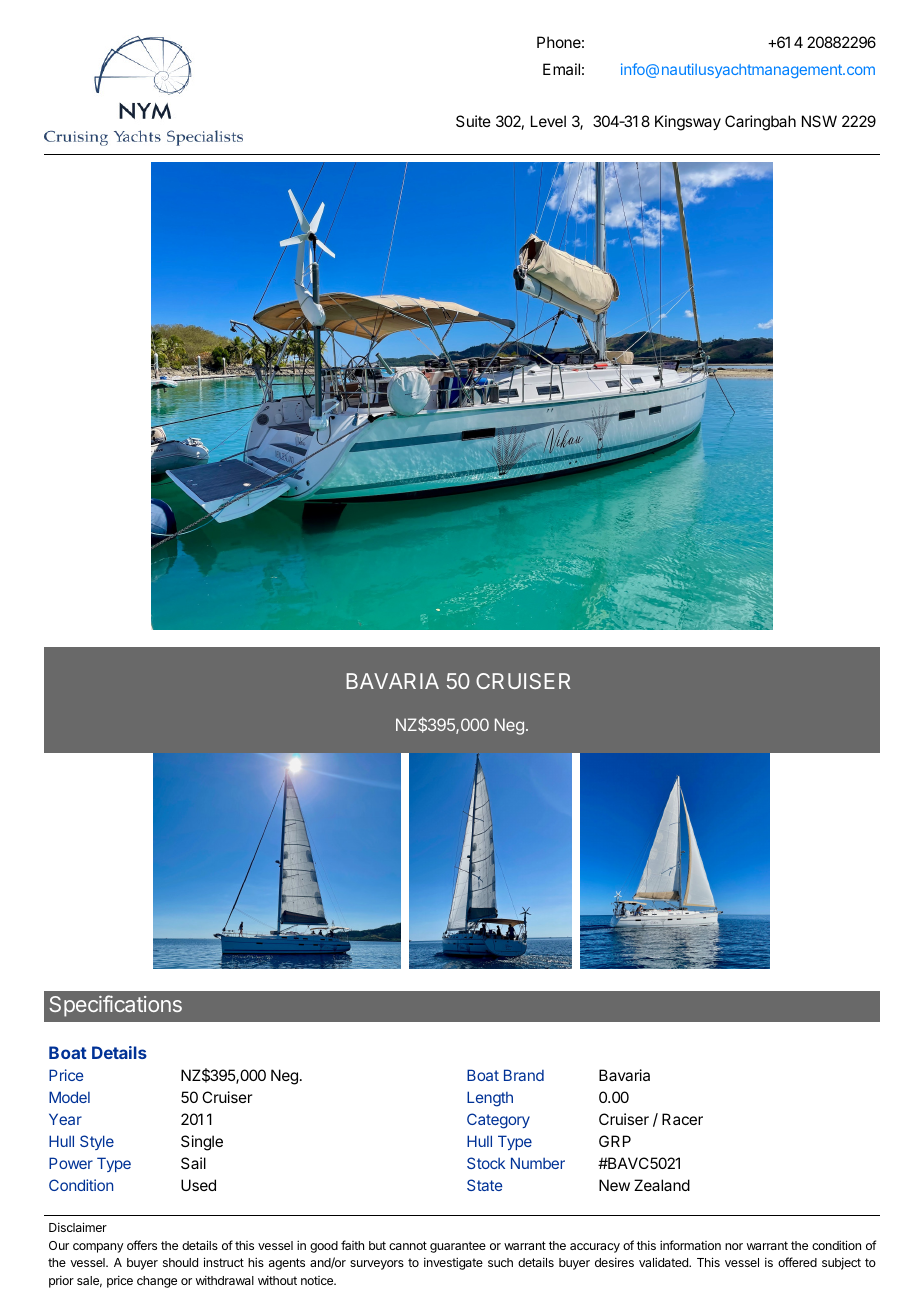 This screenshot has width=924, height=1308. Describe the element at coordinates (819, 121) in the screenshot. I see `NSW` at that location.
